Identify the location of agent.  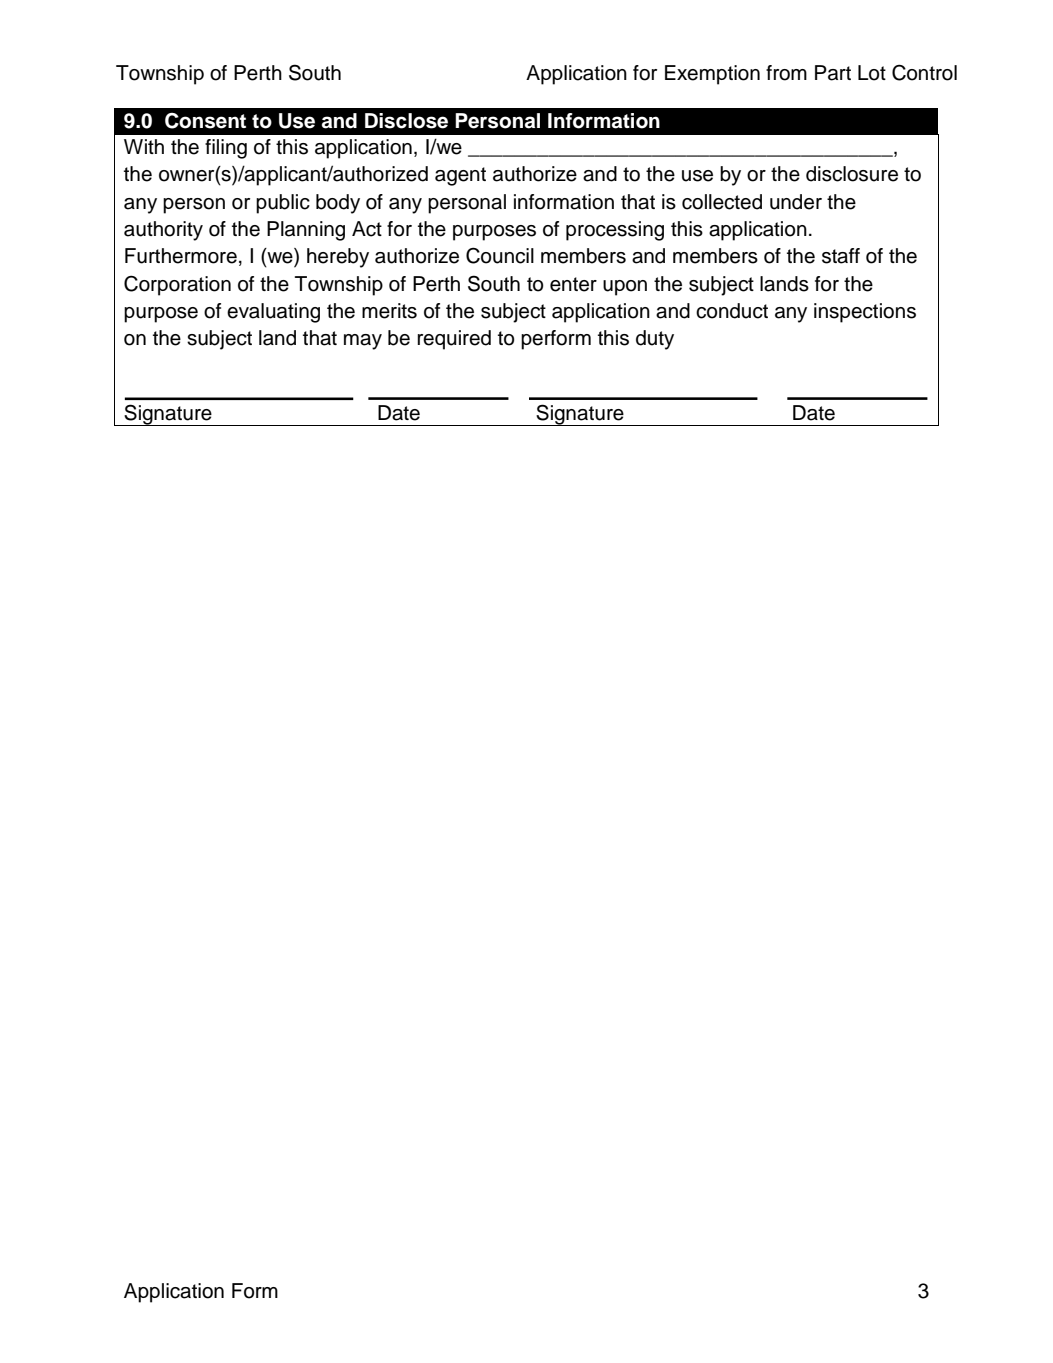
(460, 176).
